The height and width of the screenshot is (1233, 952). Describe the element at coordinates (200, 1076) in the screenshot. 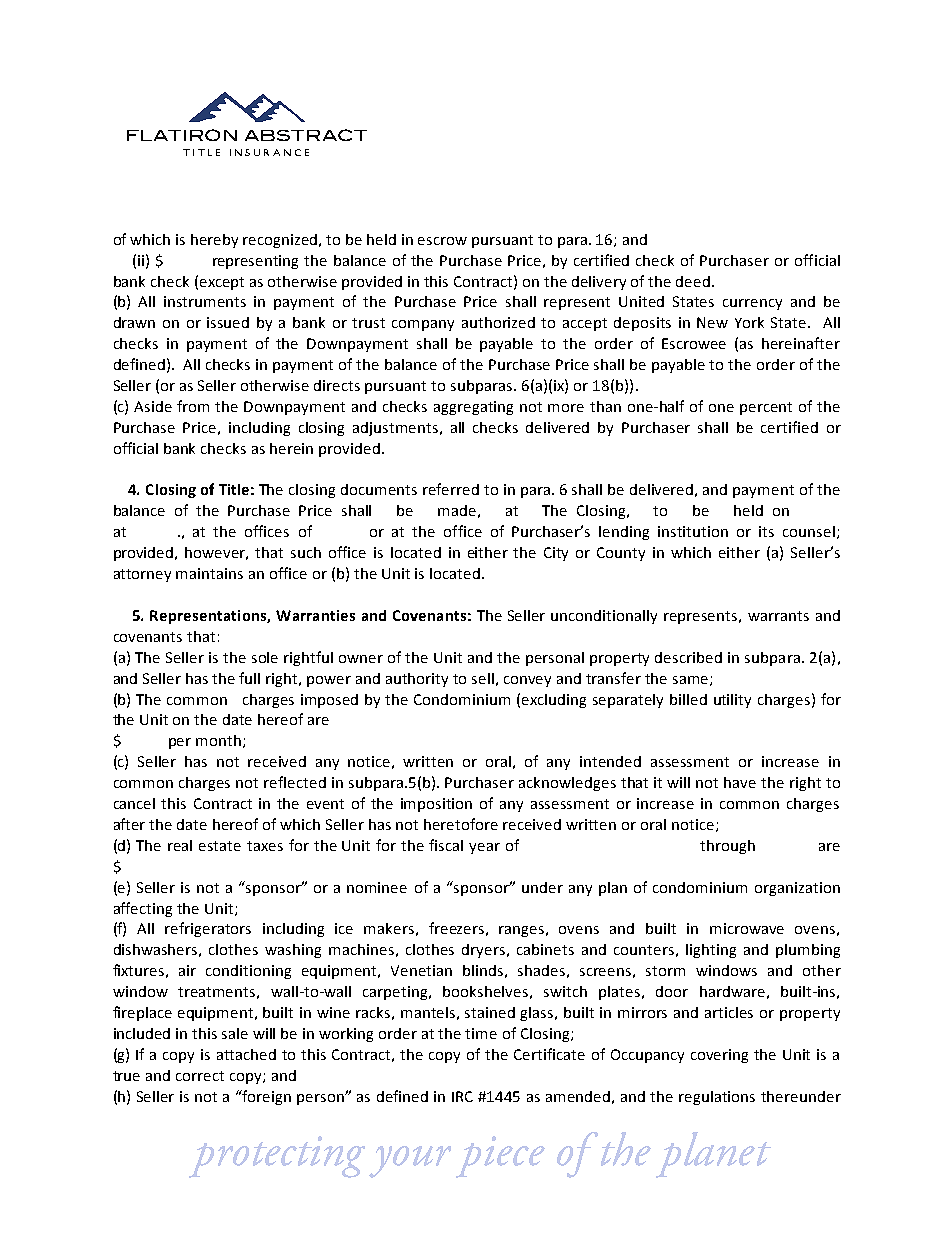

I see `correct` at that location.
